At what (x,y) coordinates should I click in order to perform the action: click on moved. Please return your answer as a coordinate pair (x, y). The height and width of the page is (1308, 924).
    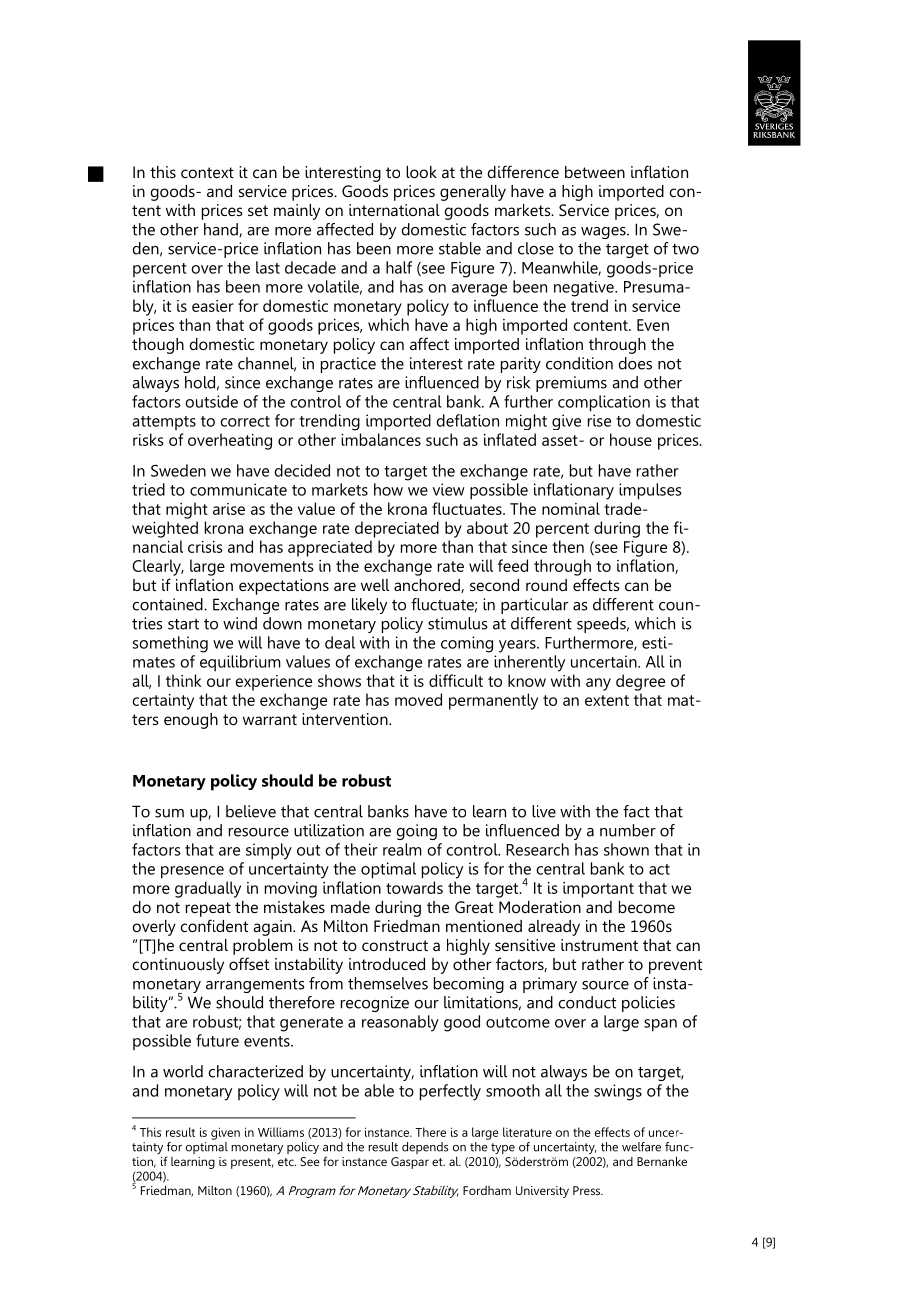
    Looking at the image, I should click on (418, 699).
